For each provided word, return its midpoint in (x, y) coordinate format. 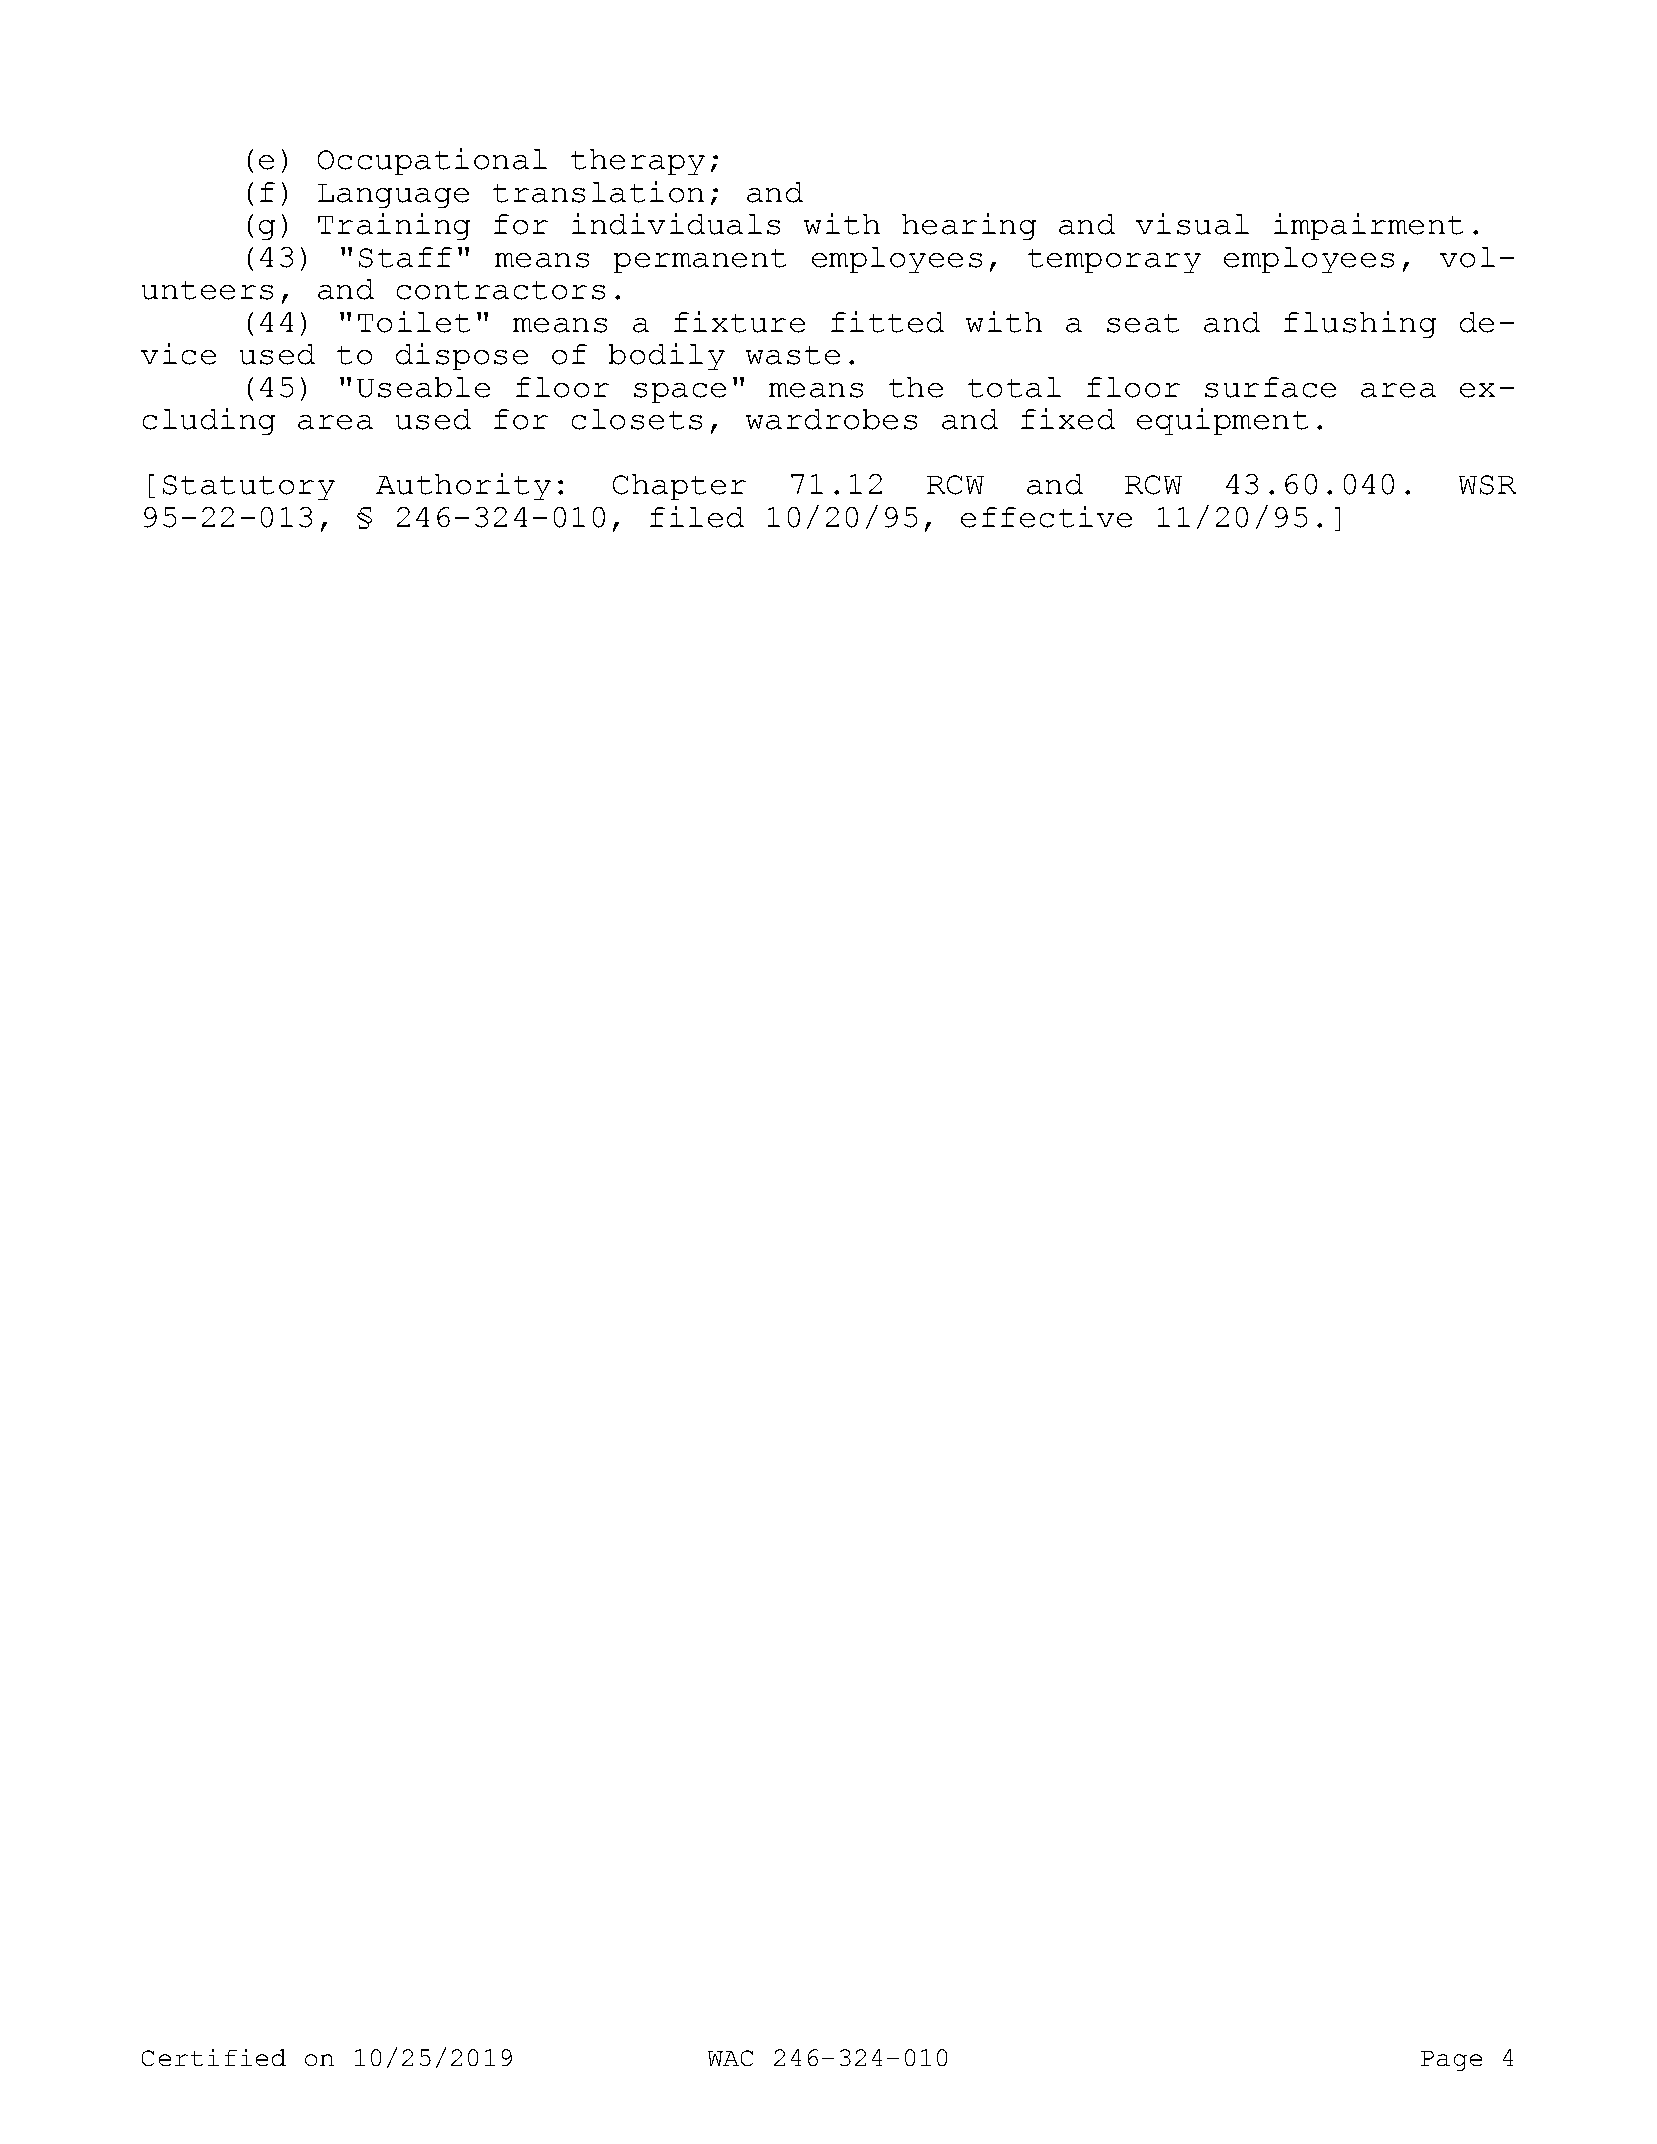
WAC (730, 2058)
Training (394, 226)
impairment (1368, 226)
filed (697, 517)
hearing (969, 226)
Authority (463, 486)
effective (1046, 517)
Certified (214, 2057)
